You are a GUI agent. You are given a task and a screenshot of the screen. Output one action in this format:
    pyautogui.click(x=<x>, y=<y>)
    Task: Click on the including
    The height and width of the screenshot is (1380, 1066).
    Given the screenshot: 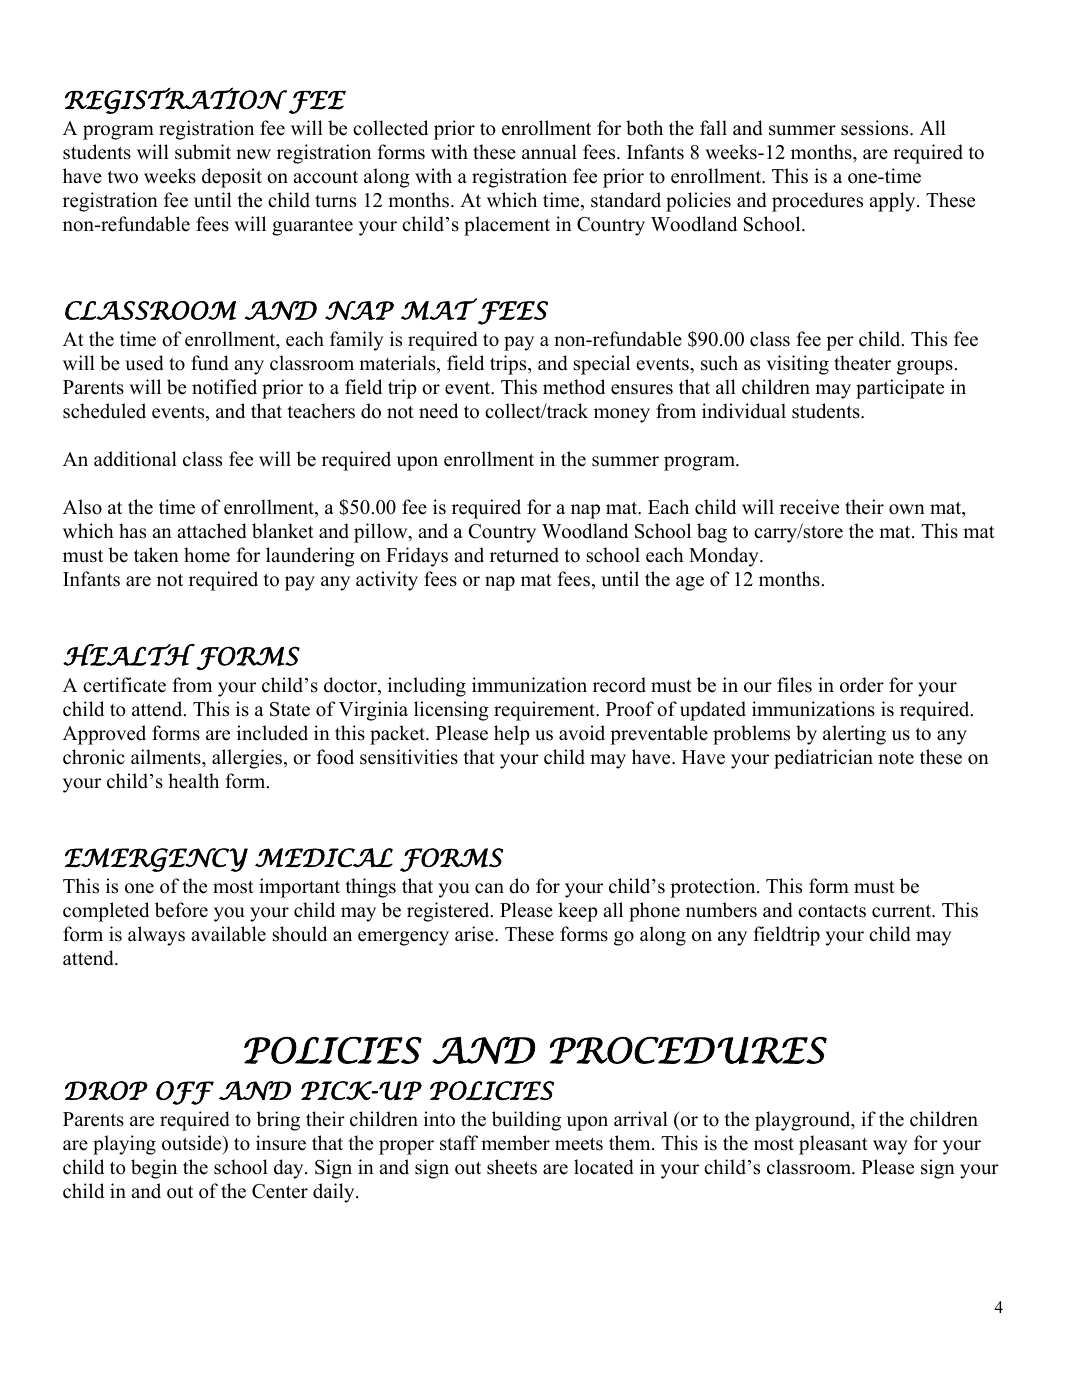 What is the action you would take?
    pyautogui.click(x=427, y=687)
